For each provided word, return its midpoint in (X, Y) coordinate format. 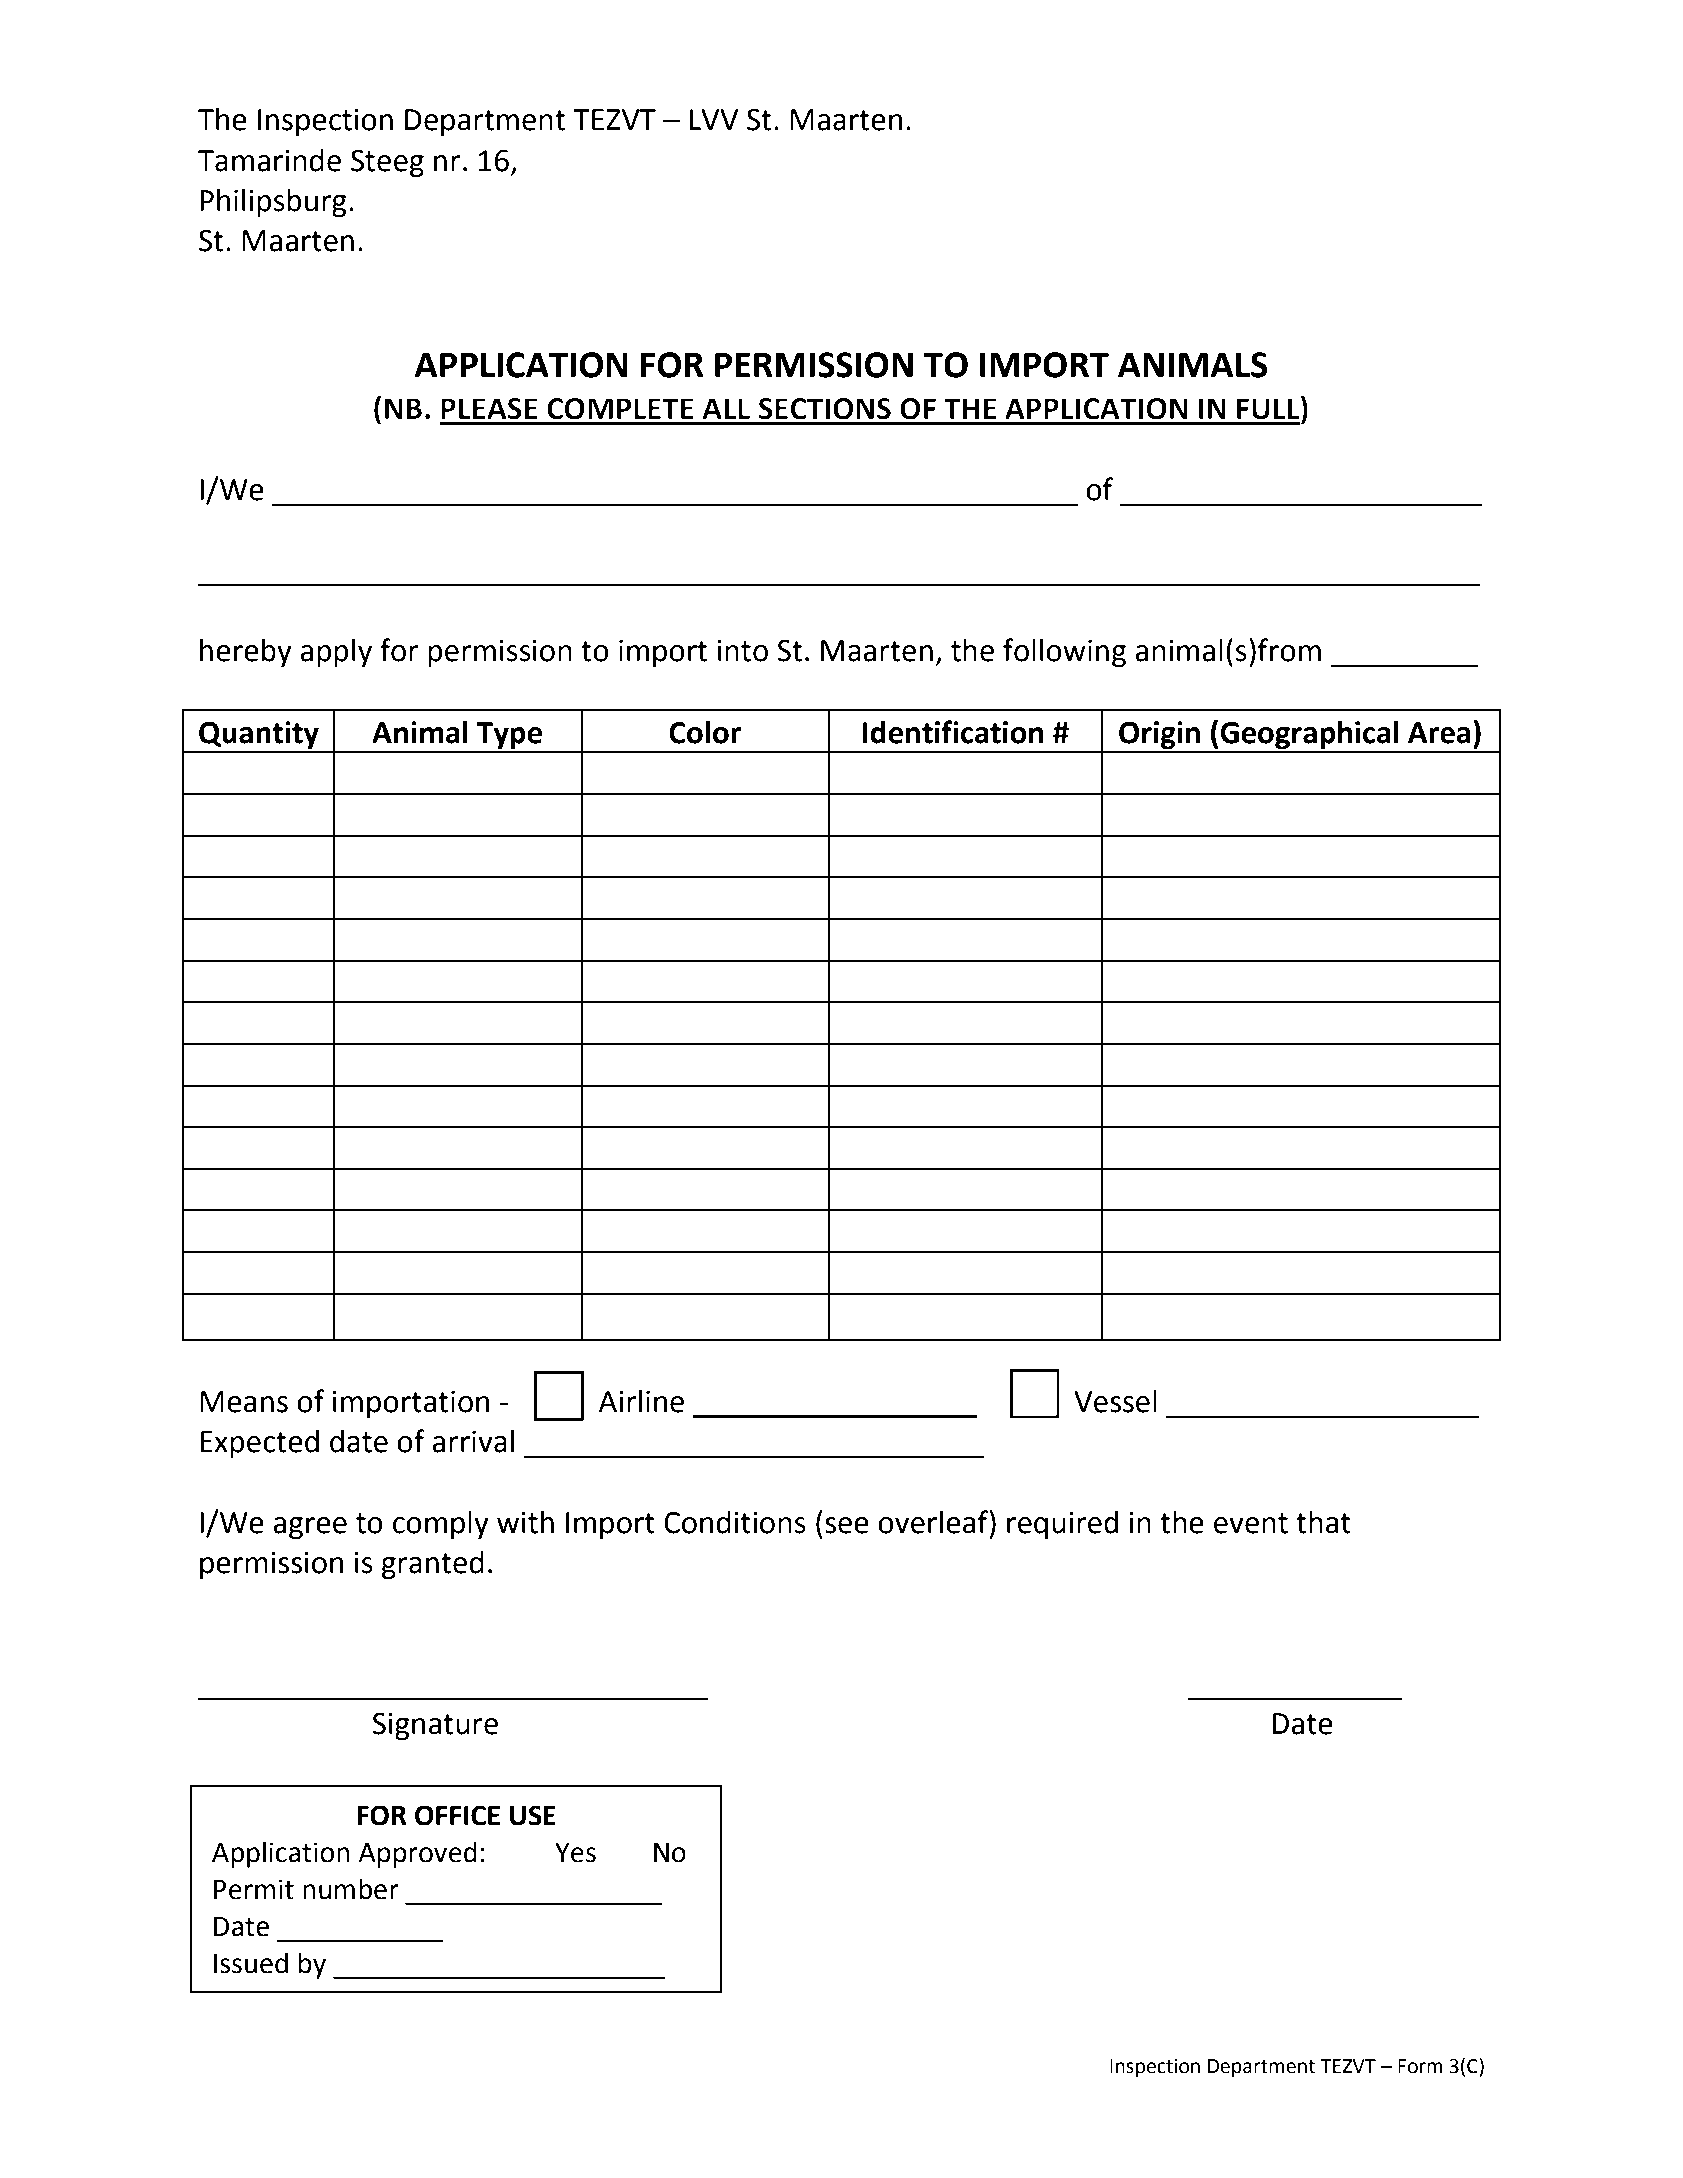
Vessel (1115, 1401)
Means (244, 1402)
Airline (641, 1401)
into (743, 651)
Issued (251, 1963)
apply (336, 653)
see (847, 1525)
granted (432, 1565)
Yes (575, 1853)
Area (1439, 733)
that (1323, 1522)
